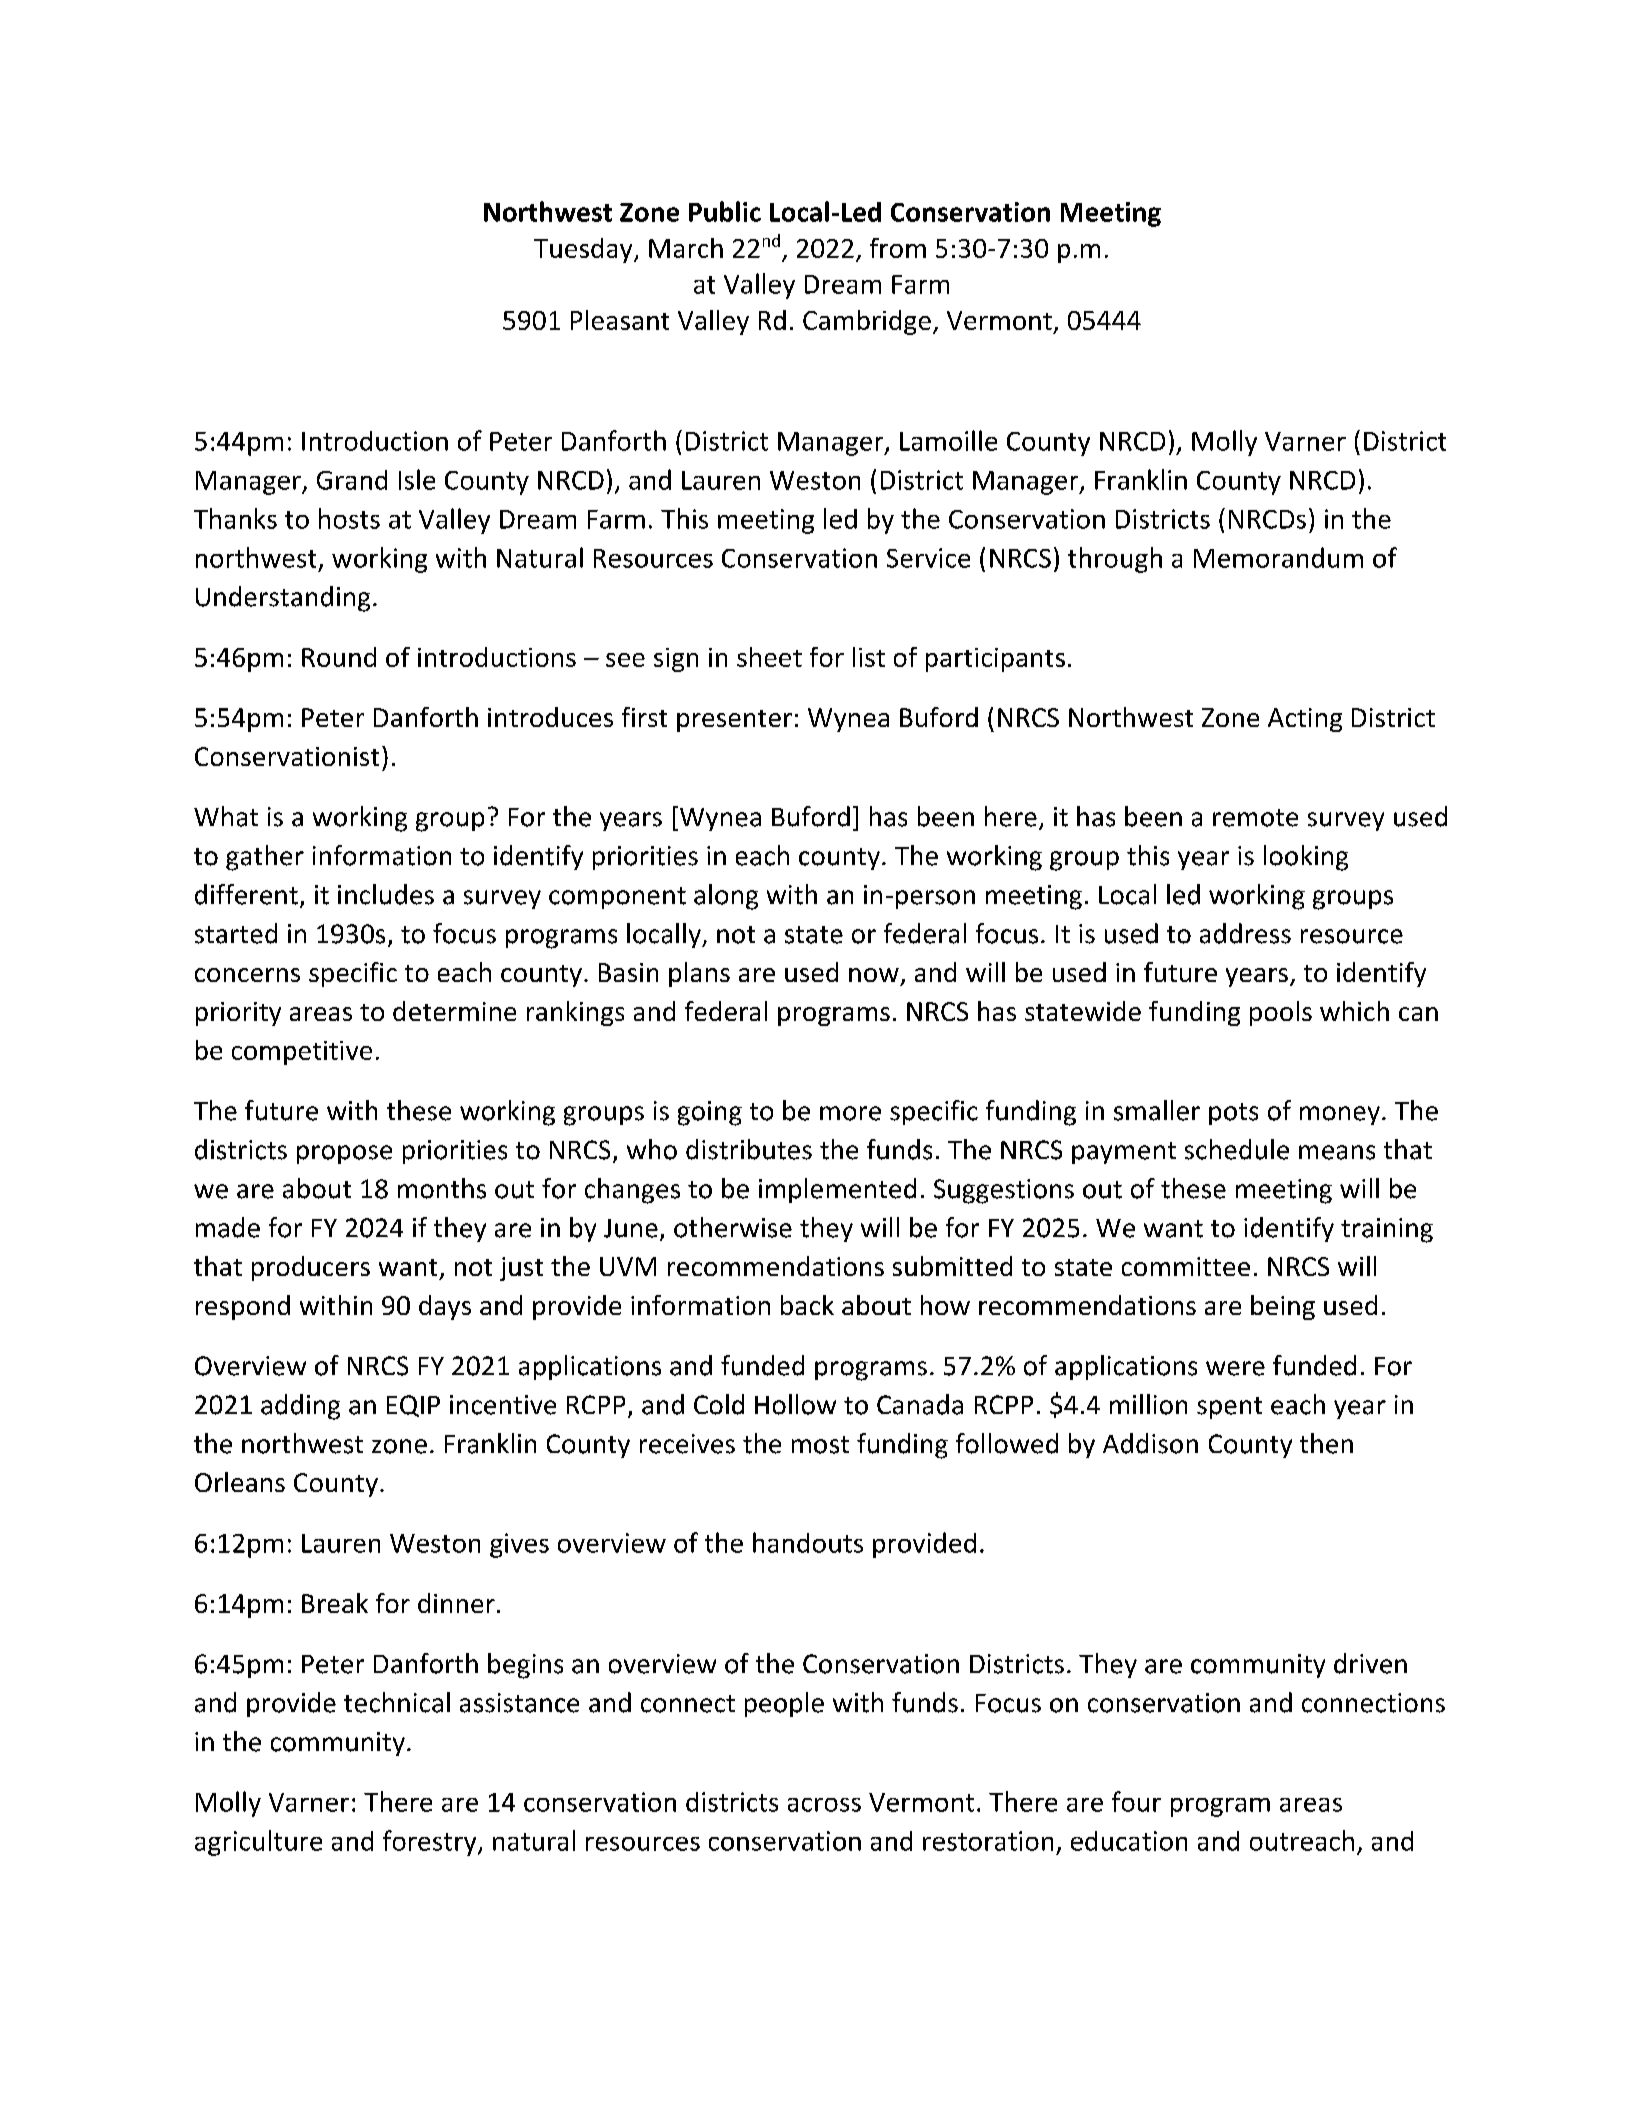 This screenshot has width=1644, height=2127. Describe the element at coordinates (584, 250) in the screenshot. I see `Tuesday` at that location.
